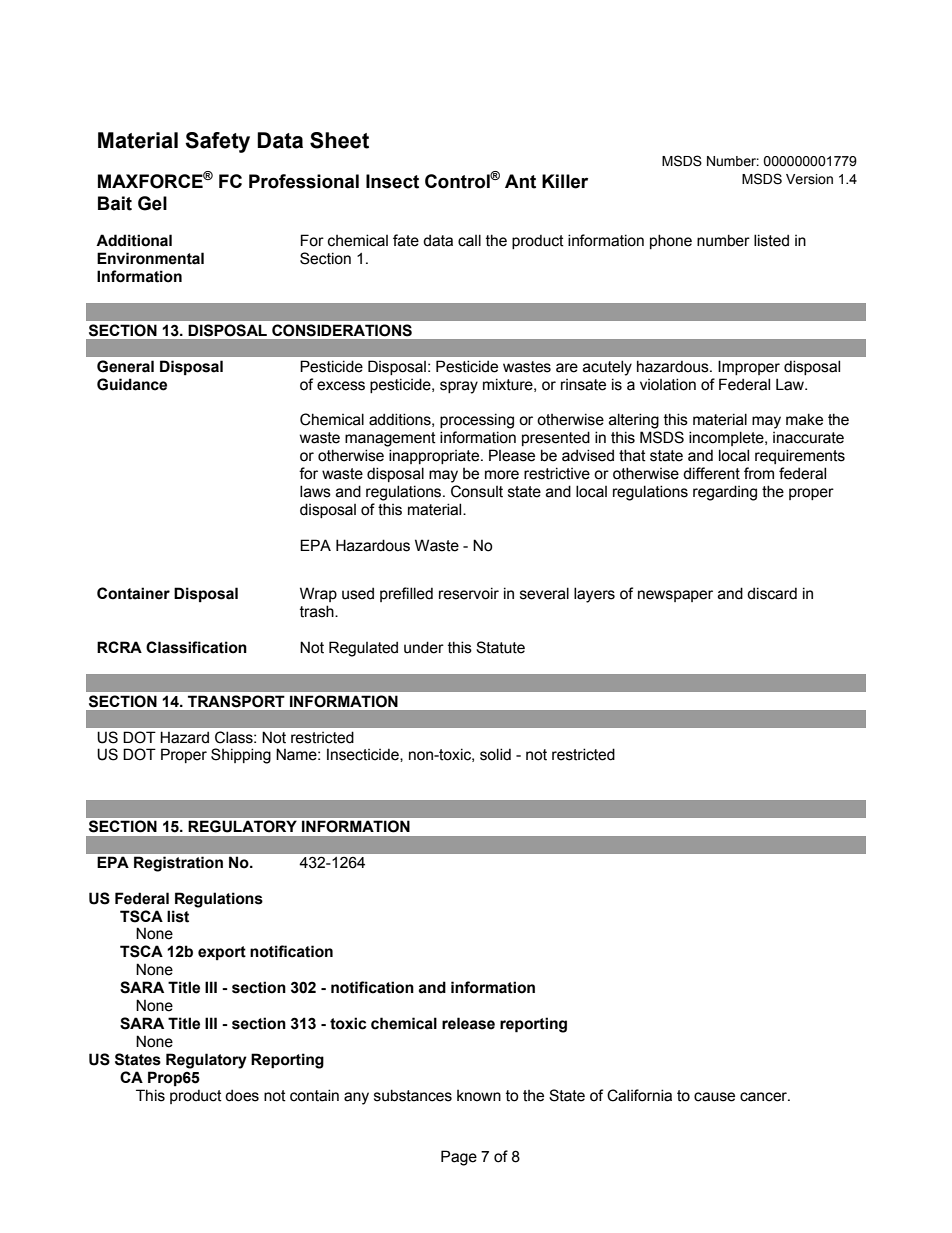 The width and height of the image is (952, 1233). What do you see at coordinates (520, 181) in the image?
I see `Ant` at bounding box center [520, 181].
